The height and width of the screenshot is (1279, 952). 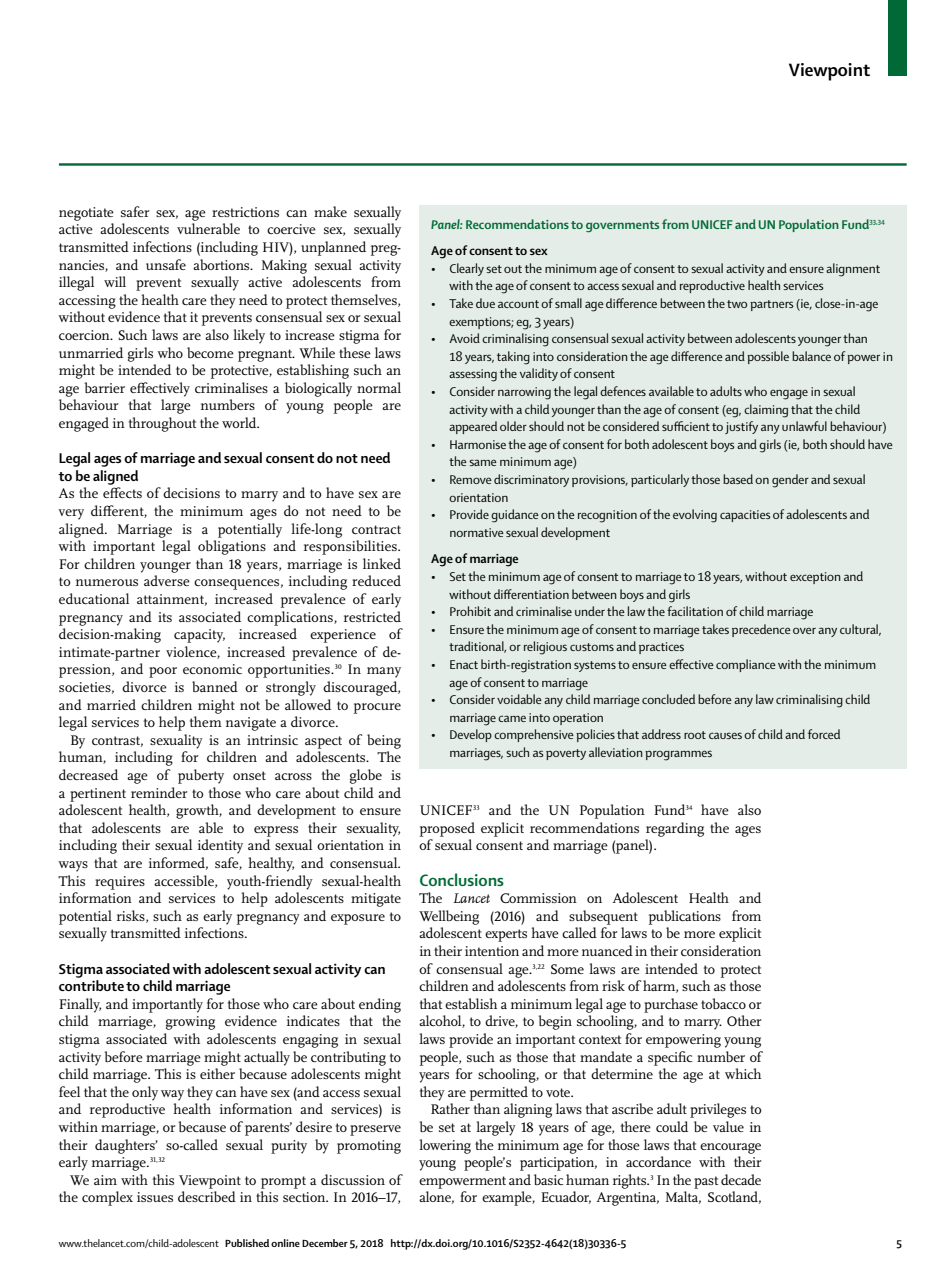 I want to click on issues, so click(x=155, y=1197).
